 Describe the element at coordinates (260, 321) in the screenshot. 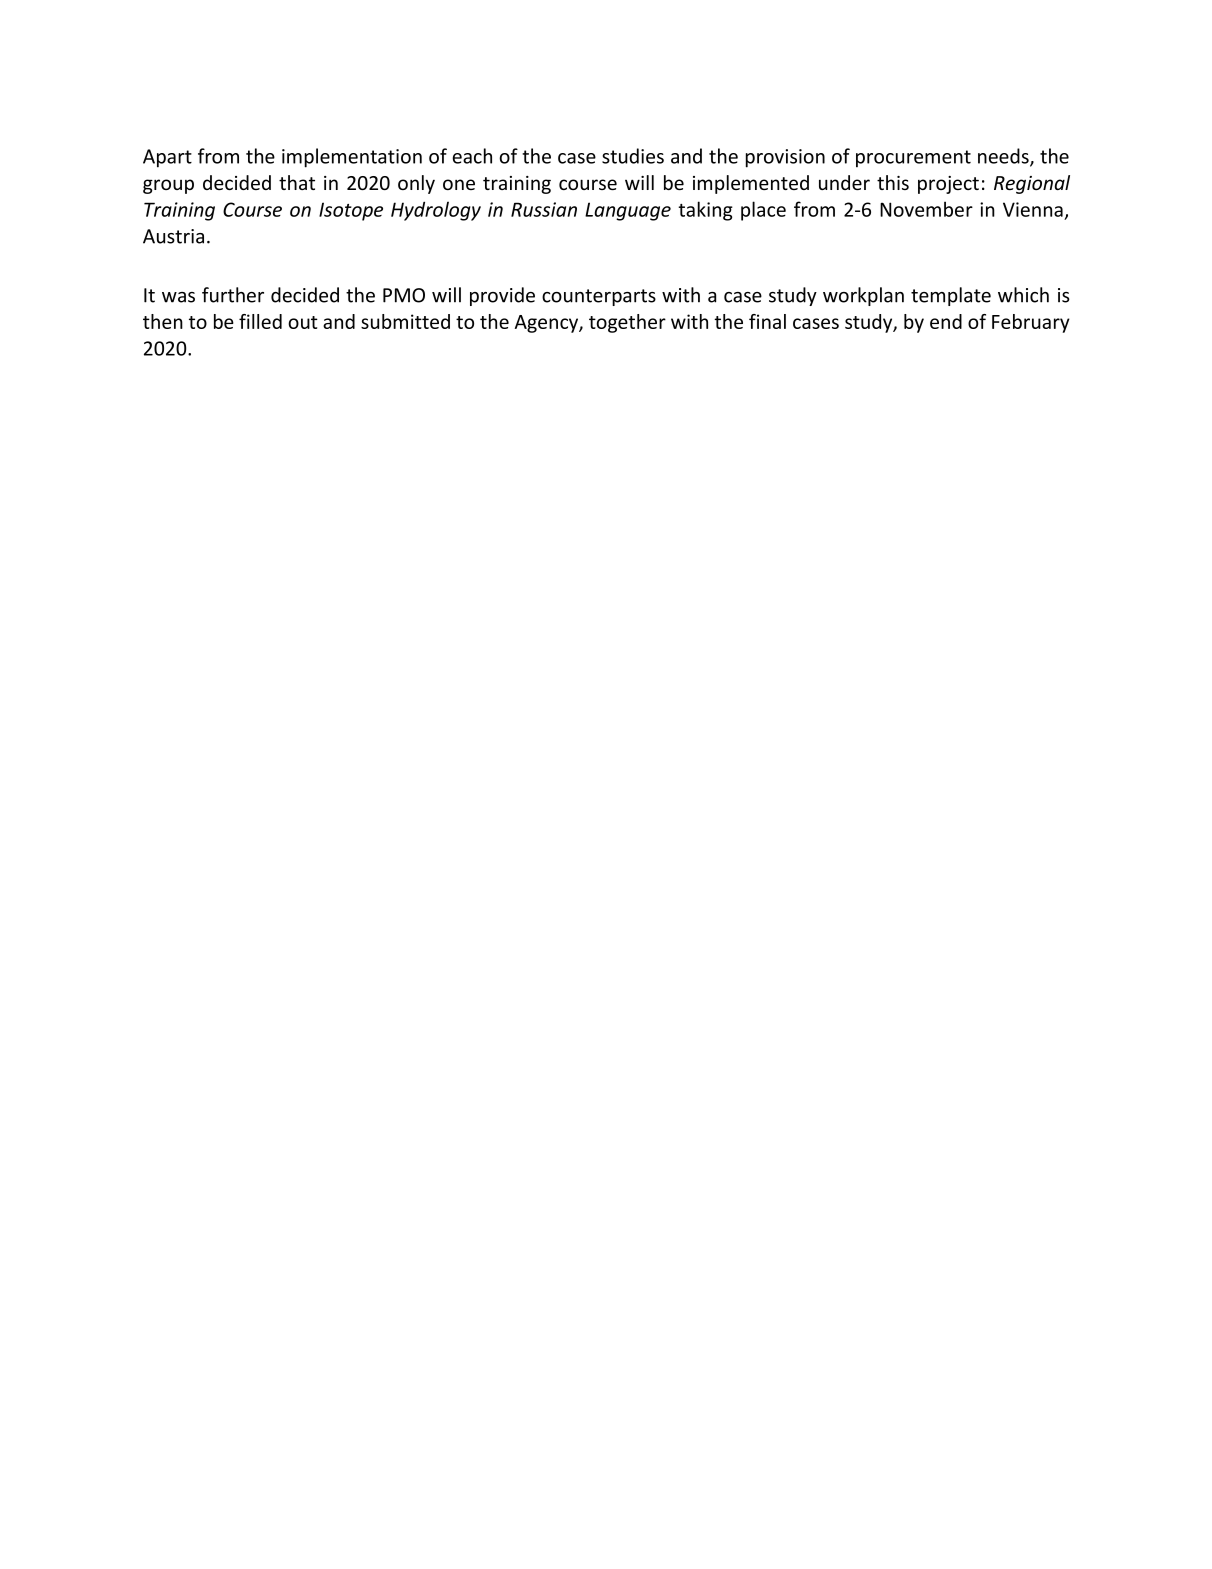

I see `filled` at that location.
